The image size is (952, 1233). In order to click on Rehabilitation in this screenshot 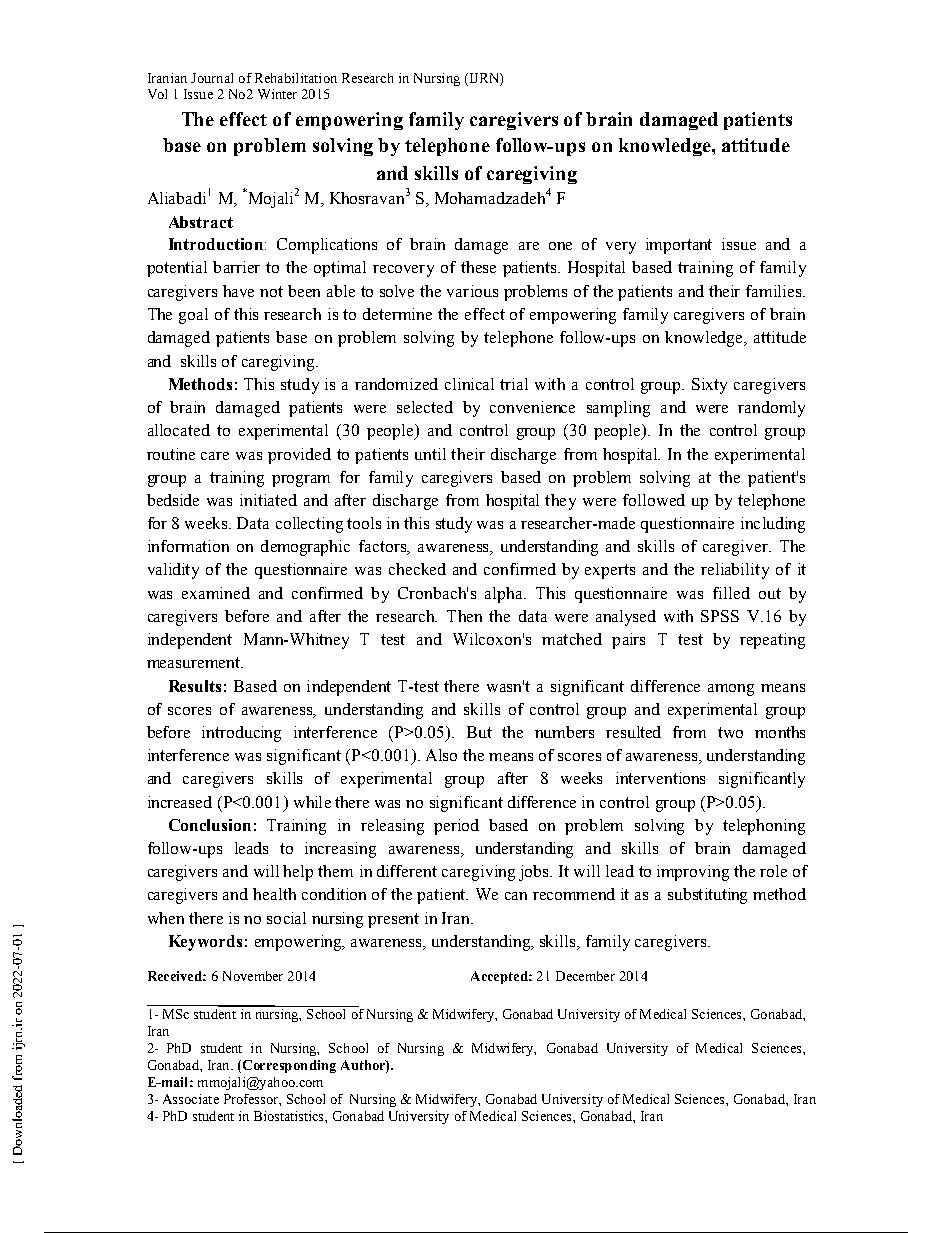, I will do `click(296, 78)`.
